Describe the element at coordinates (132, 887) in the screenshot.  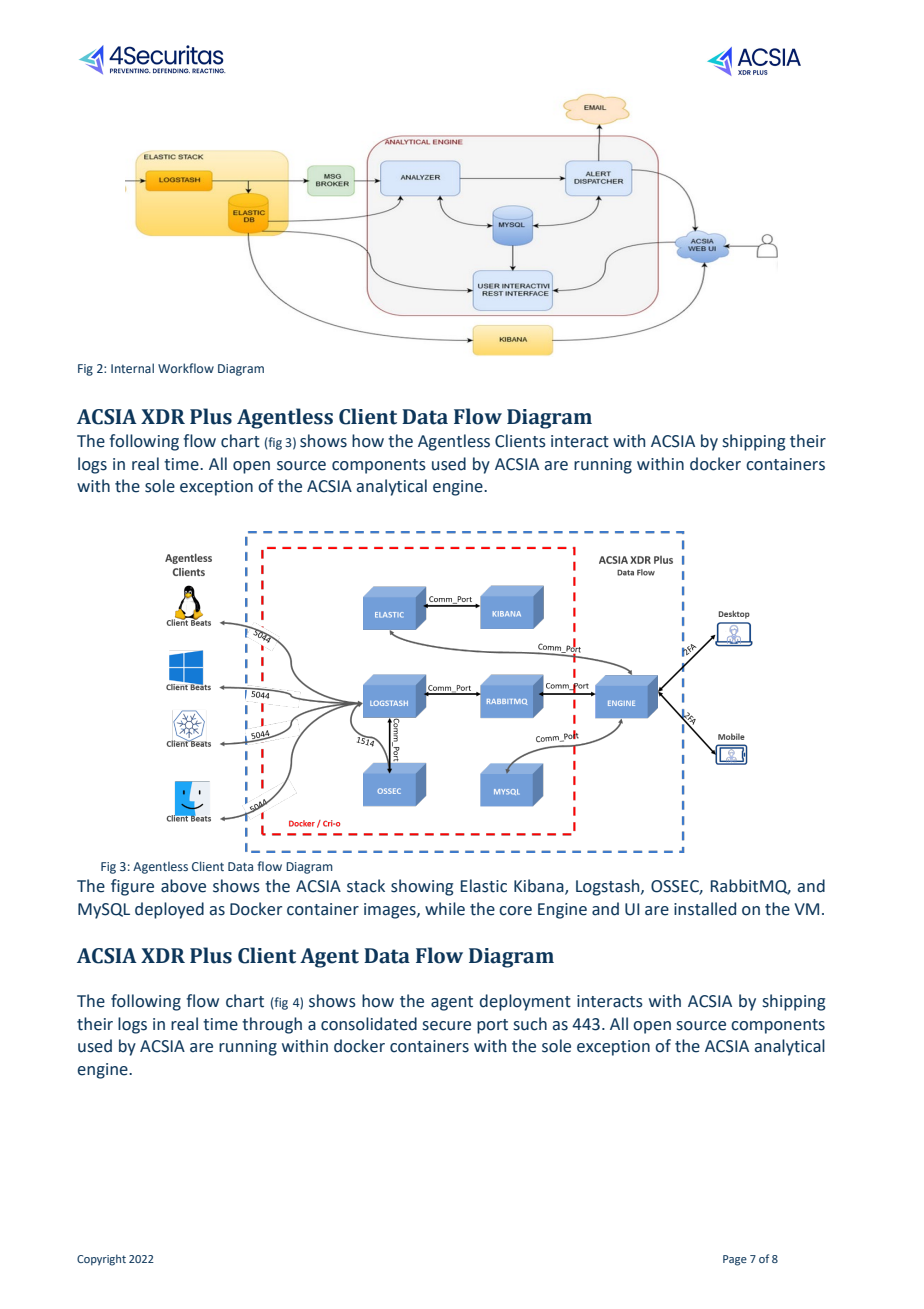
I see `figure` at that location.
